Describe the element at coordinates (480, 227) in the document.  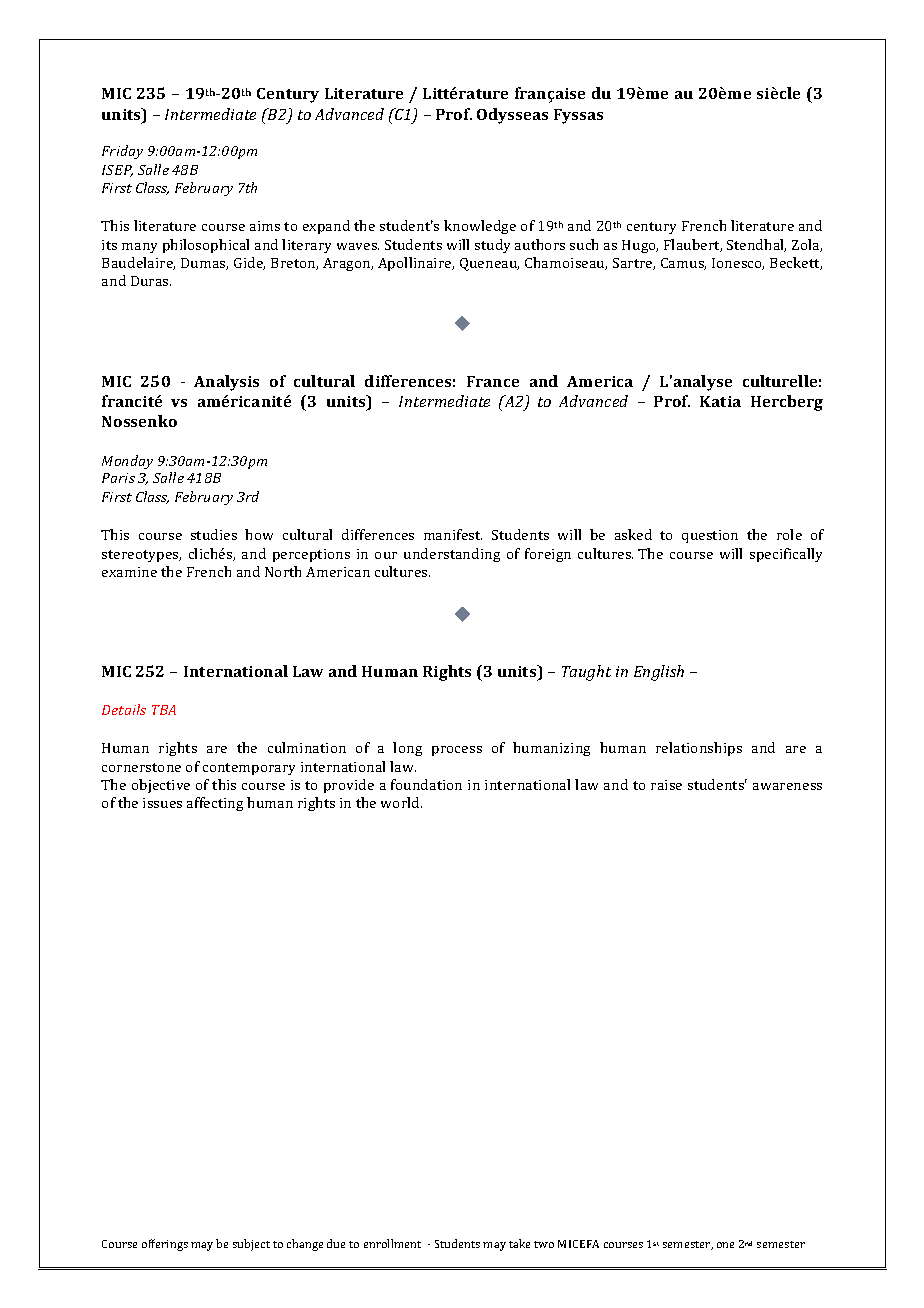
I see `knowledge` at that location.
